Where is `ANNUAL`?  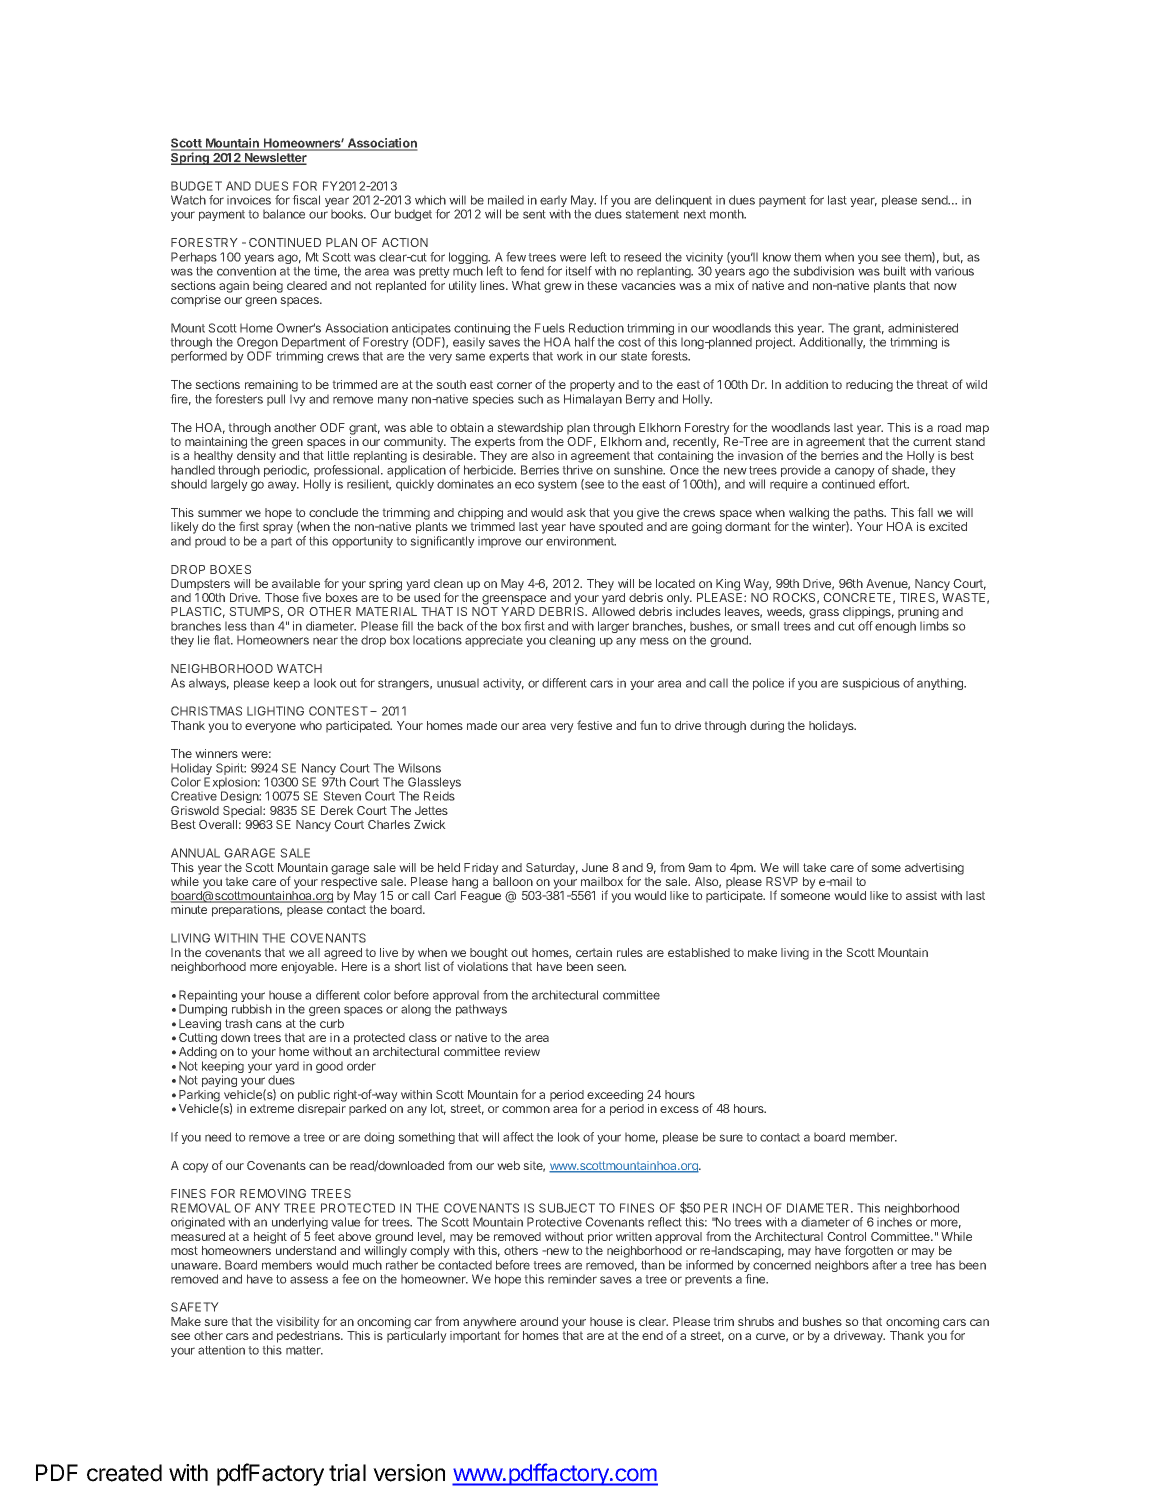
ANNUAL is located at coordinates (195, 853).
